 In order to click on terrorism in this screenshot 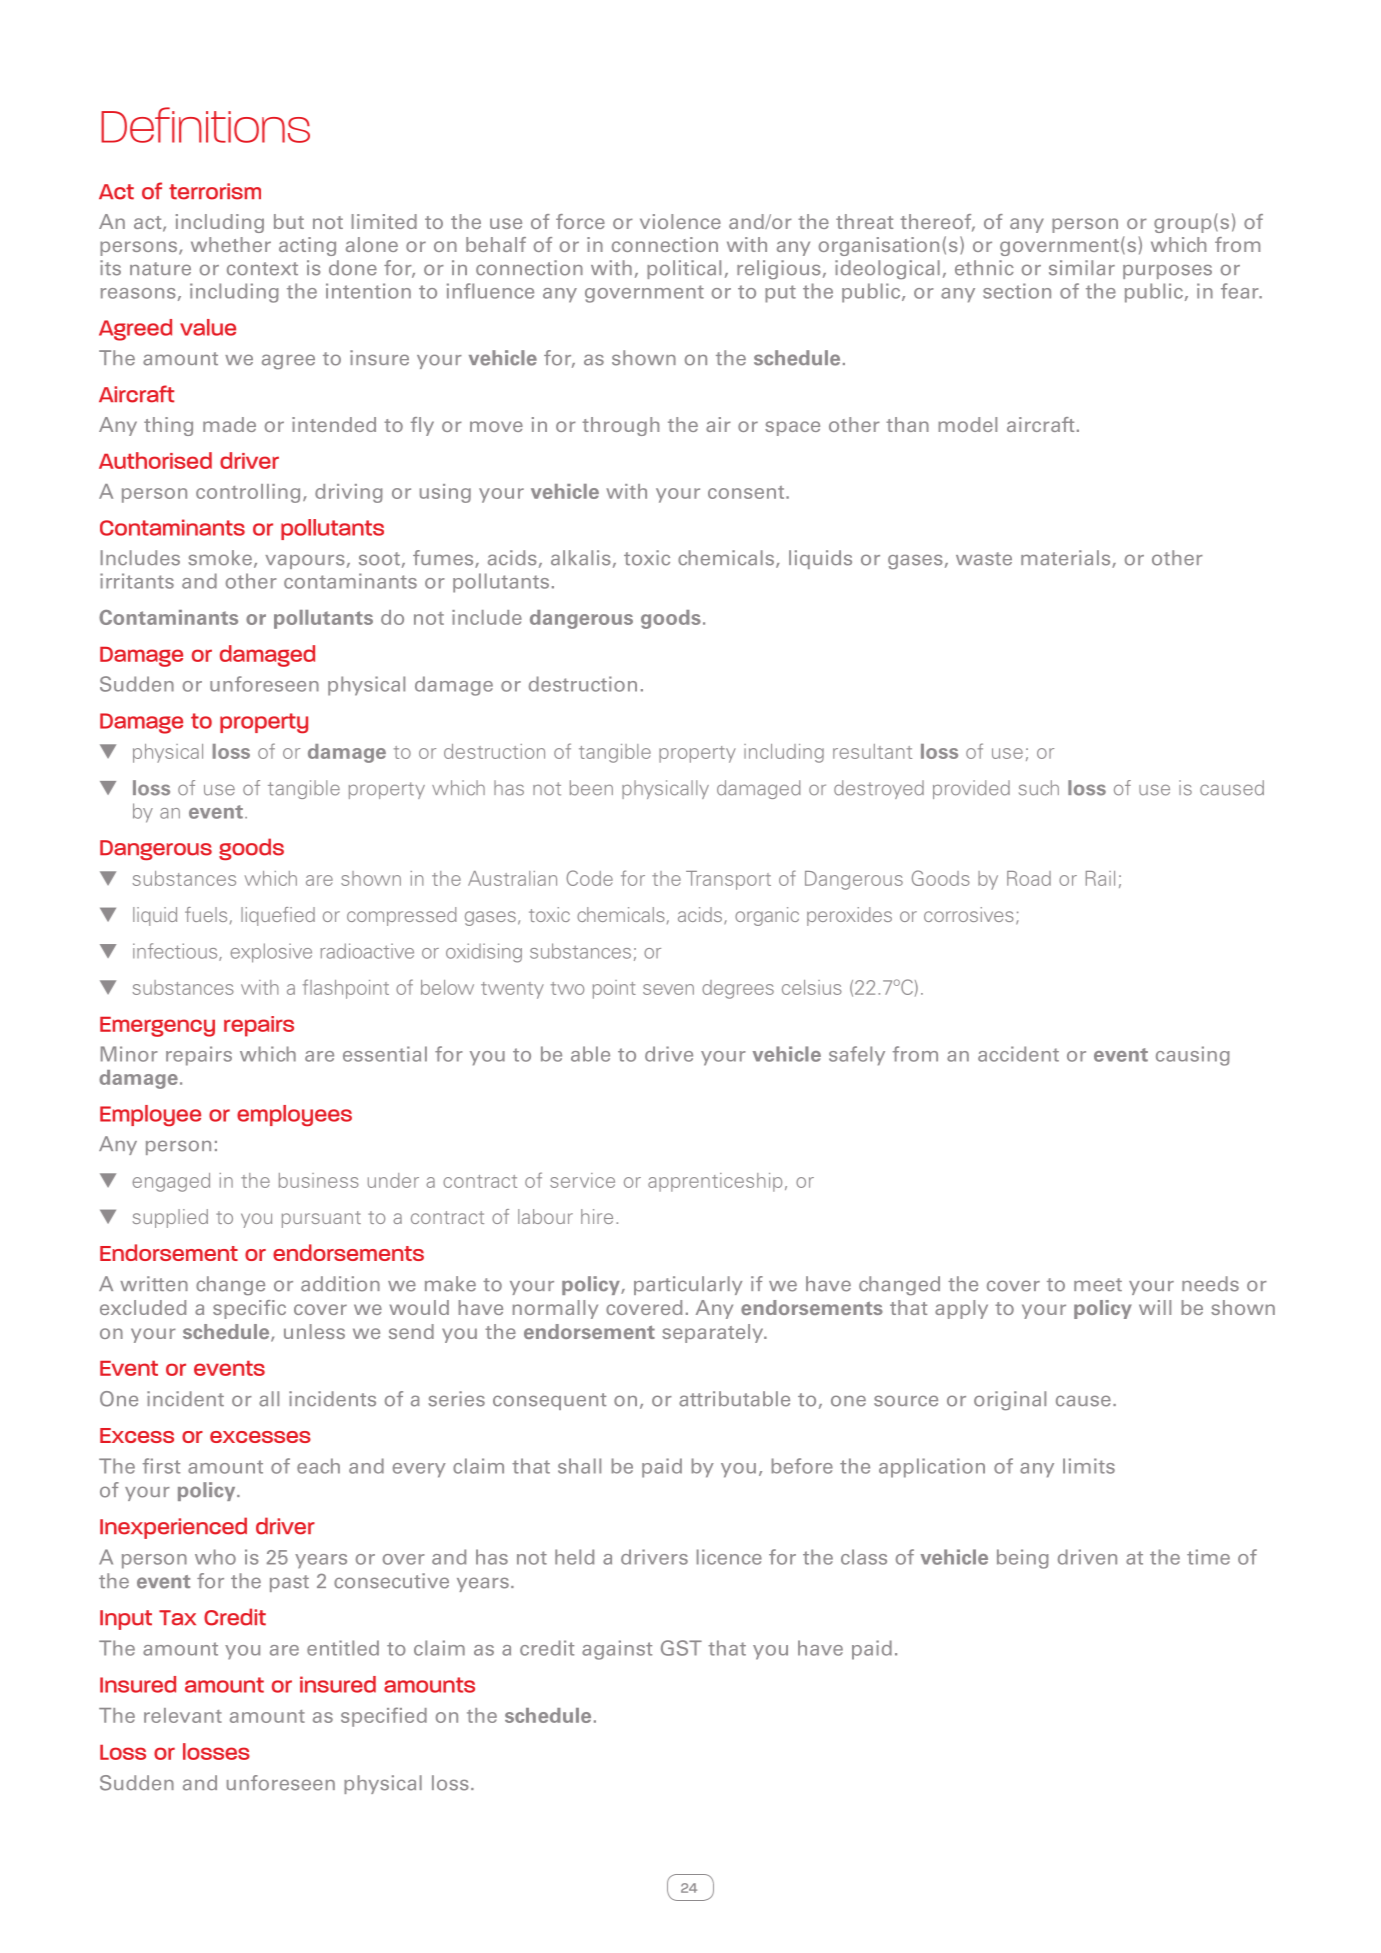, I will do `click(215, 191)`.
